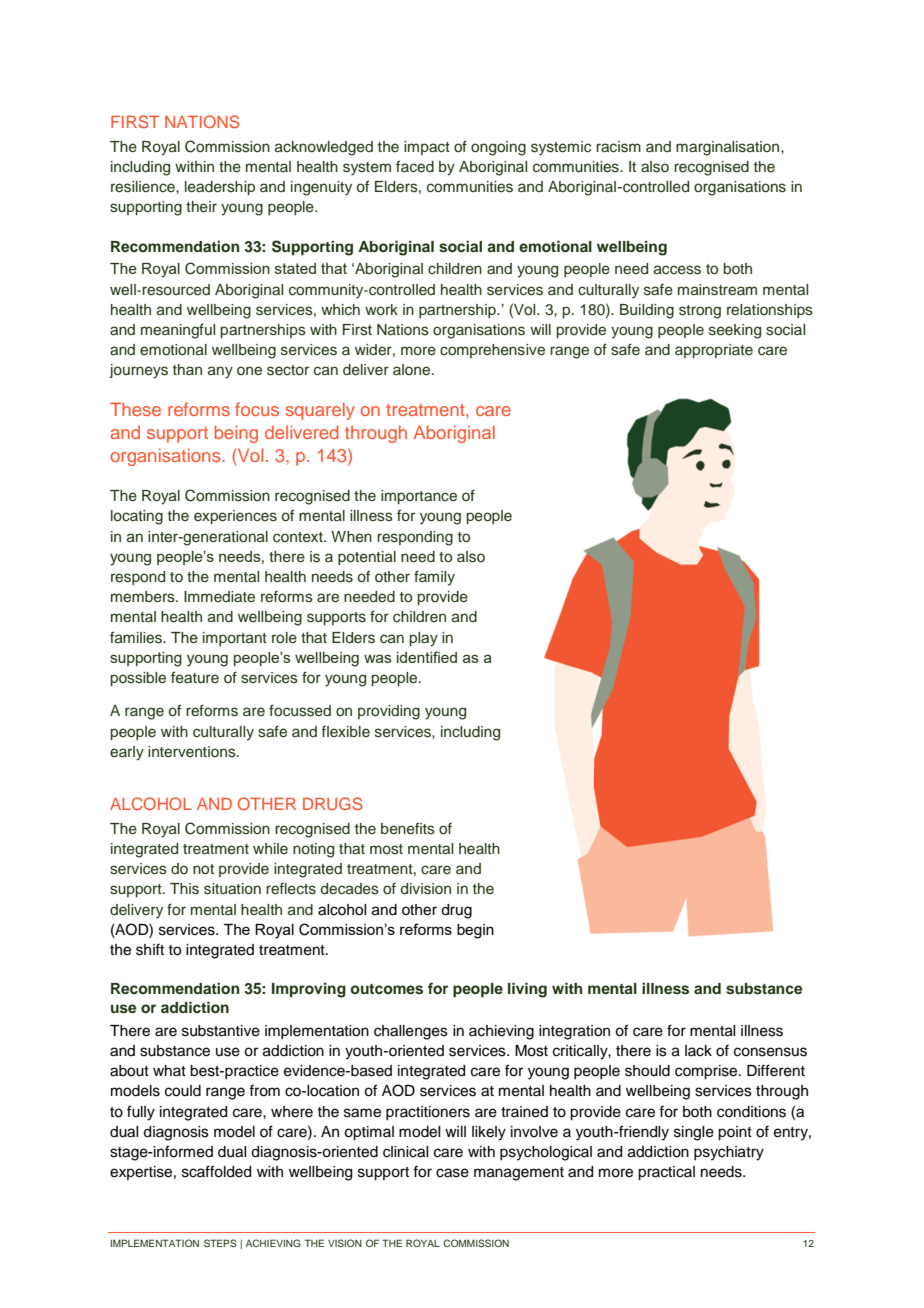 Image resolution: width=924 pixels, height=1308 pixels. I want to click on This, so click(184, 889).
